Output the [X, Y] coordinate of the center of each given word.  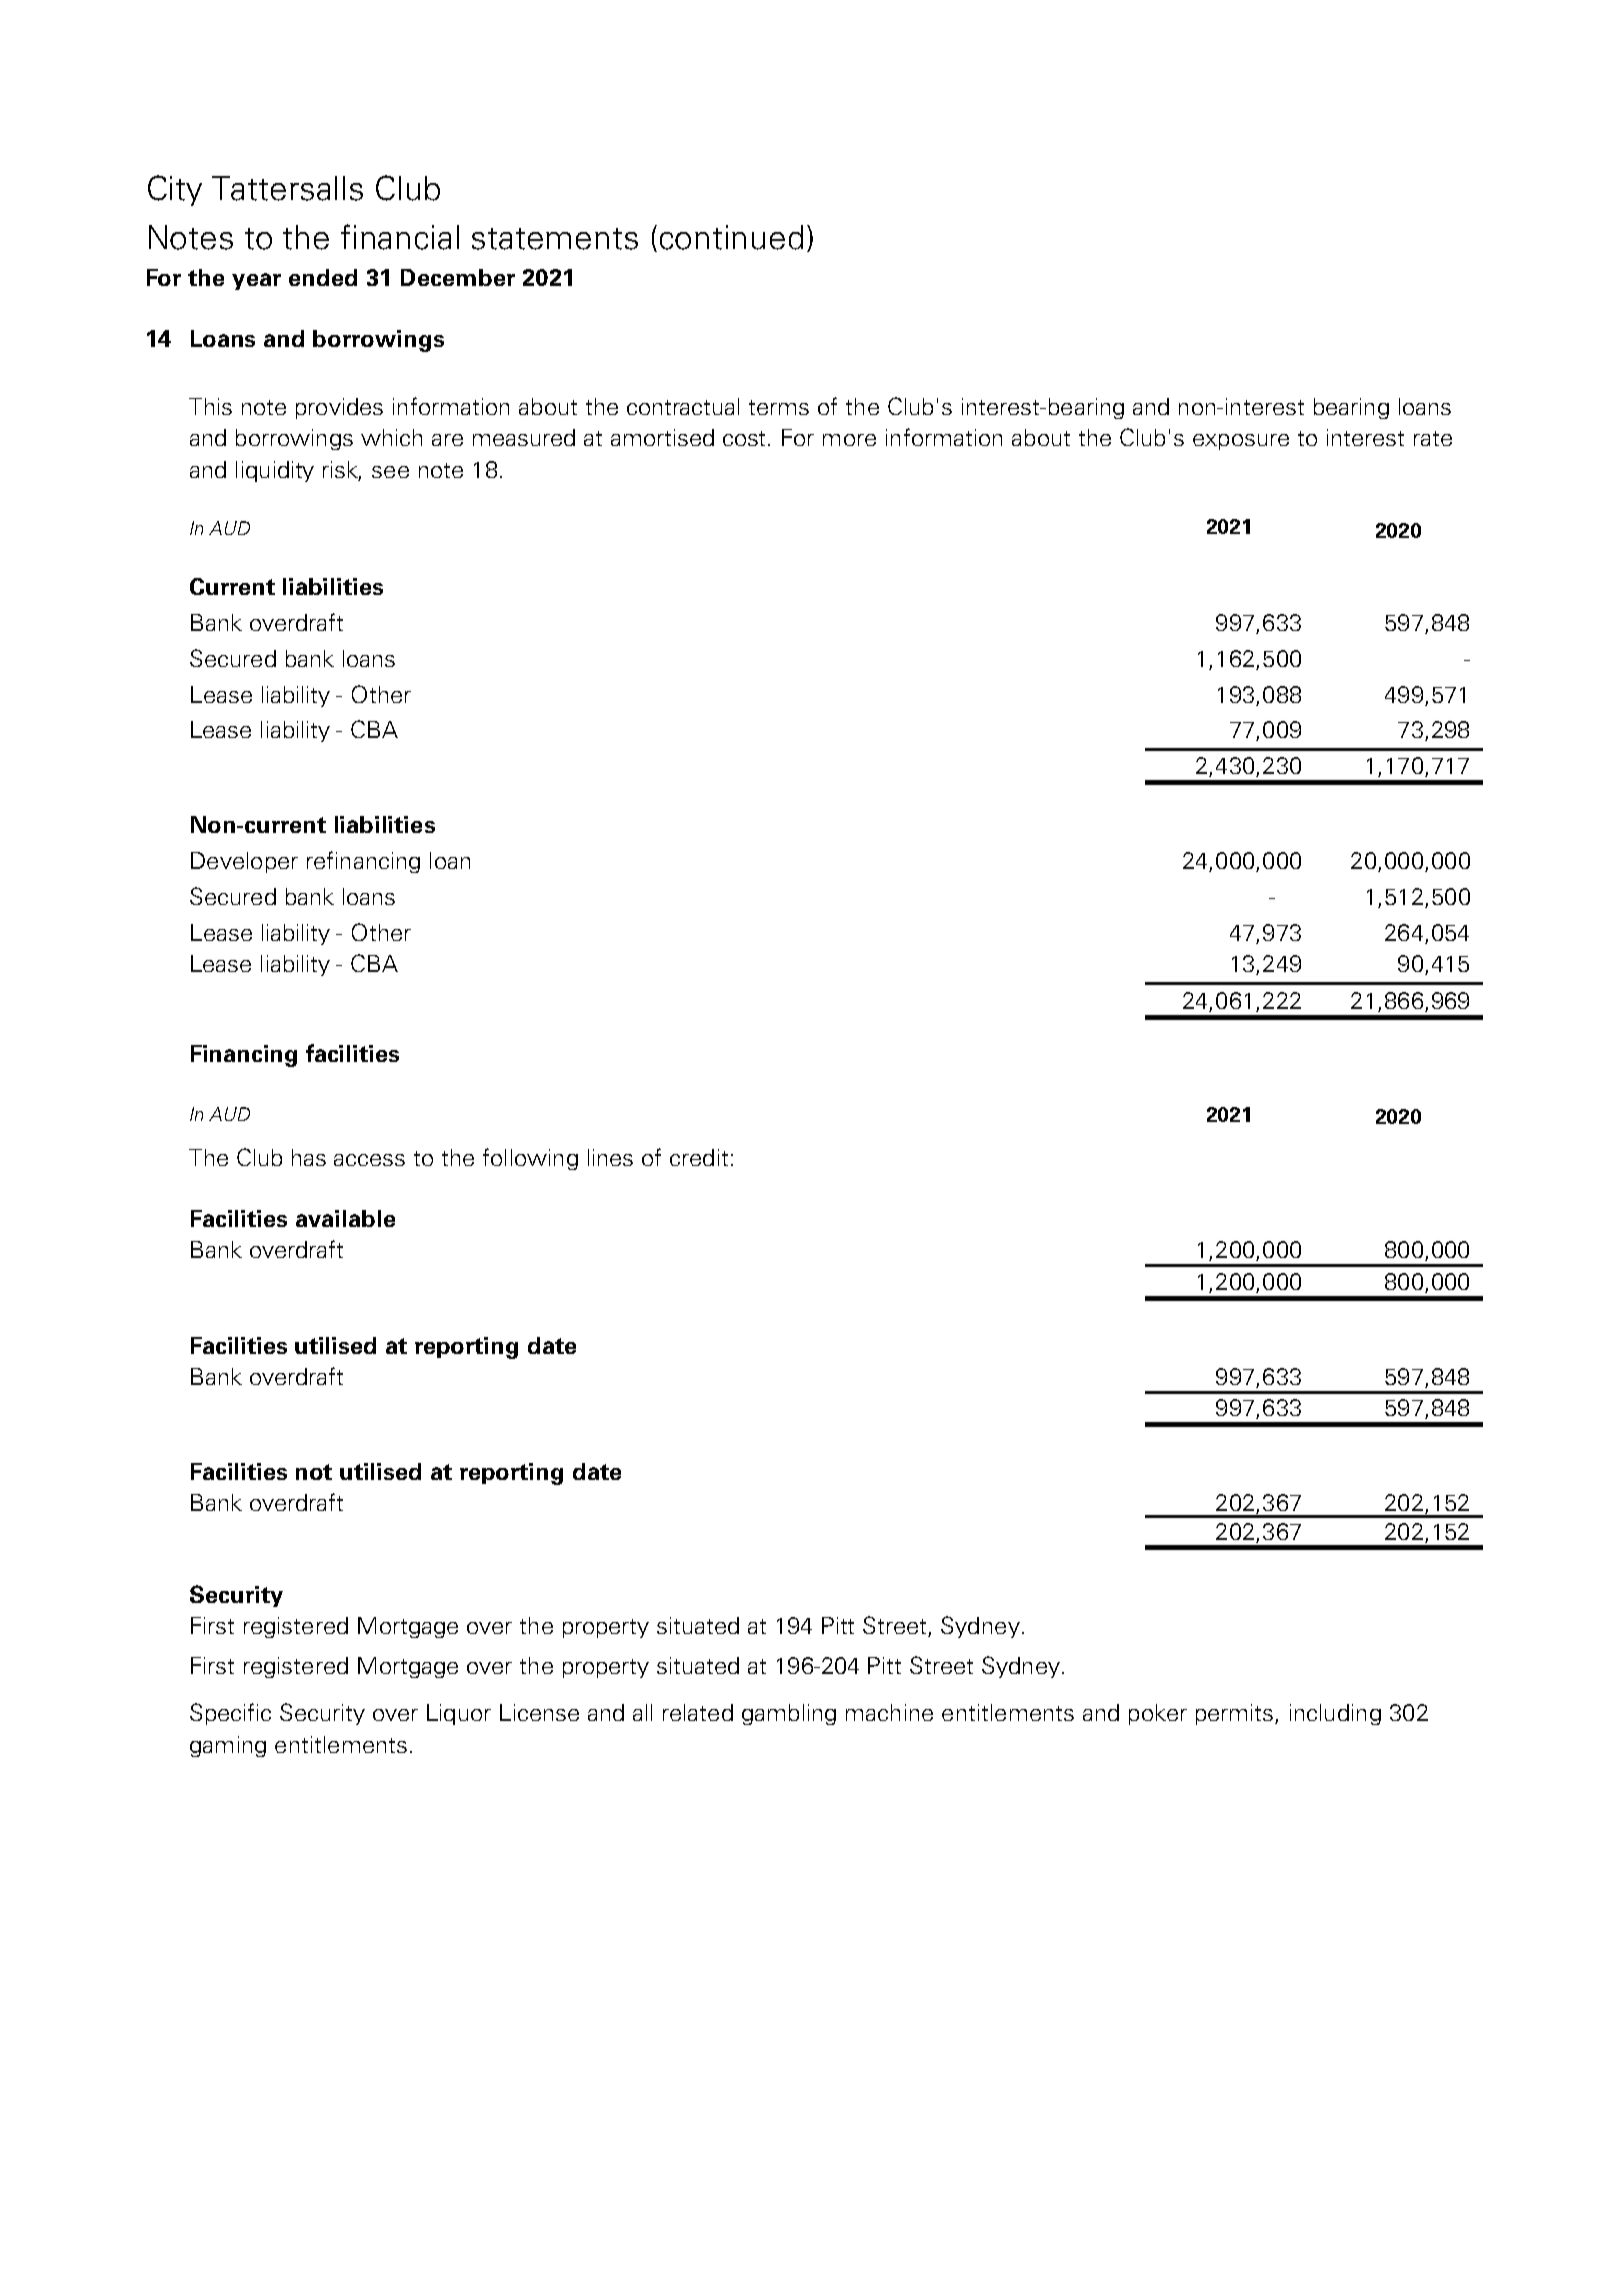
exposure [1241, 442]
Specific [230, 1714]
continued [731, 237]
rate [1433, 438]
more [849, 440]
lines [610, 1157]
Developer [244, 862]
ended [323, 277]
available [345, 1218]
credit [699, 1157]
